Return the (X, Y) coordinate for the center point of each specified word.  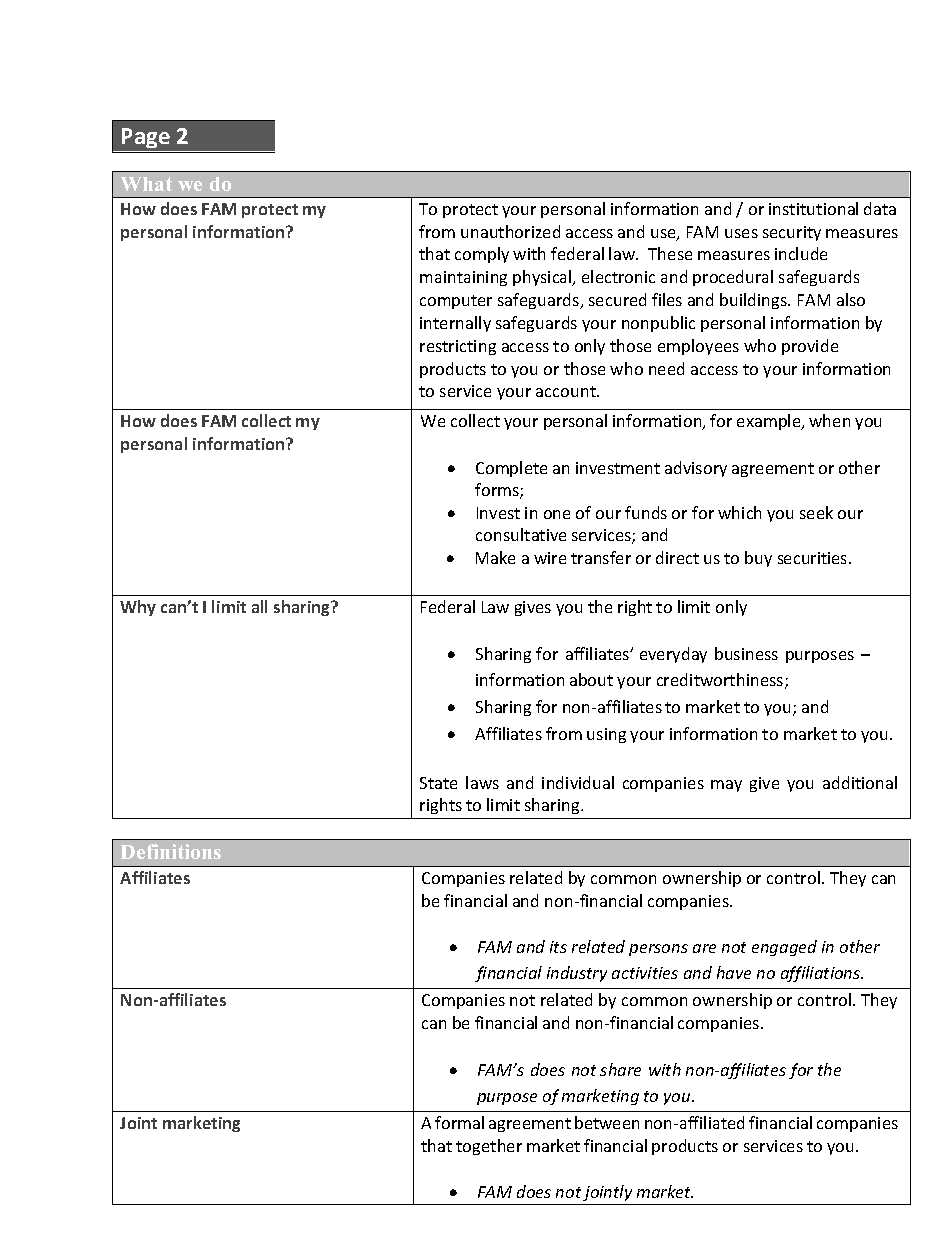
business (746, 653)
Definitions (171, 851)
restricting (458, 347)
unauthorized (510, 231)
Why (138, 608)
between (607, 1122)
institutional (813, 208)
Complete (511, 469)
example (770, 422)
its (558, 947)
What (146, 184)
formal (459, 1122)
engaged (784, 948)
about (591, 679)
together (489, 1147)
